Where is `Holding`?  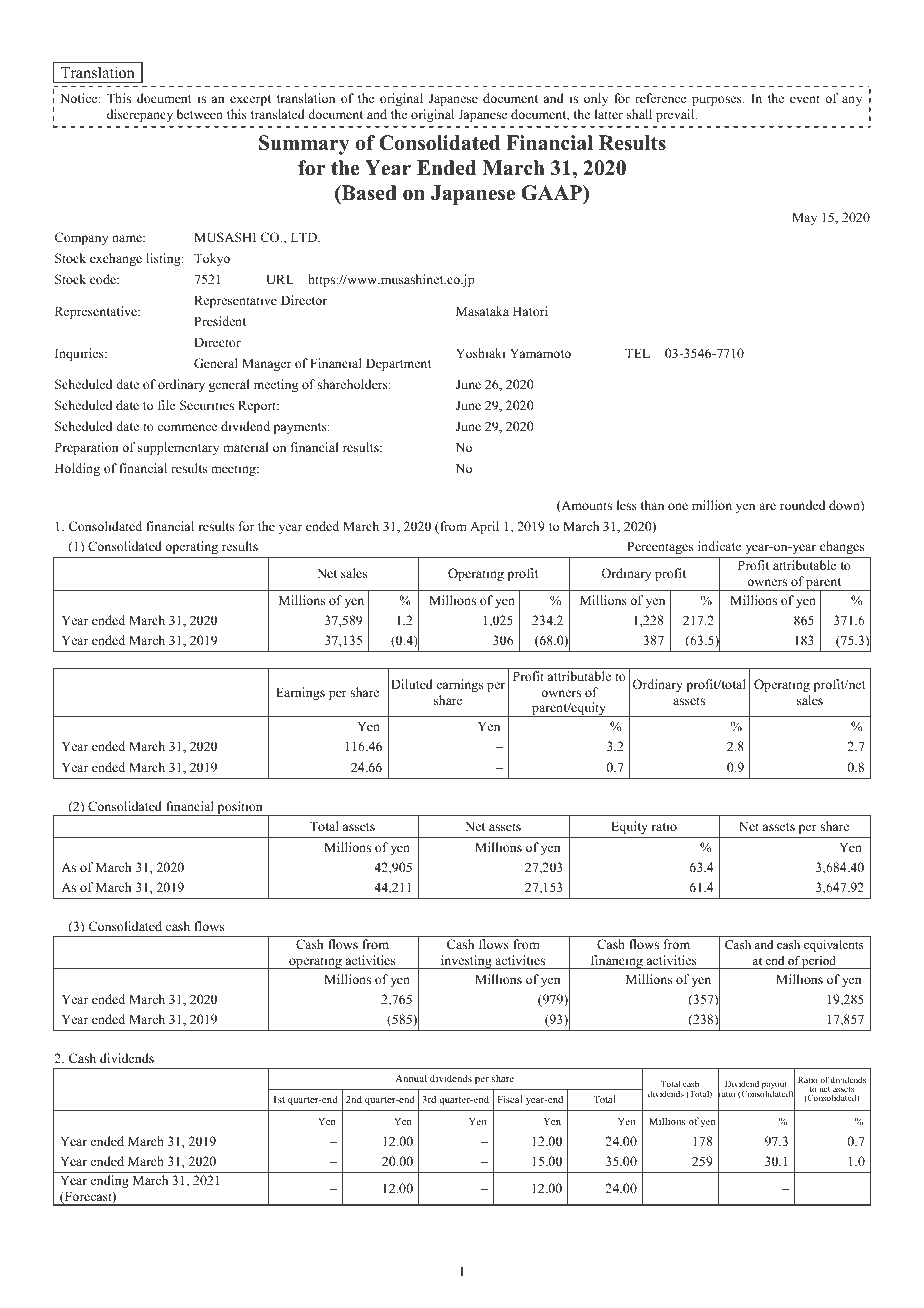
Holding is located at coordinates (77, 469).
